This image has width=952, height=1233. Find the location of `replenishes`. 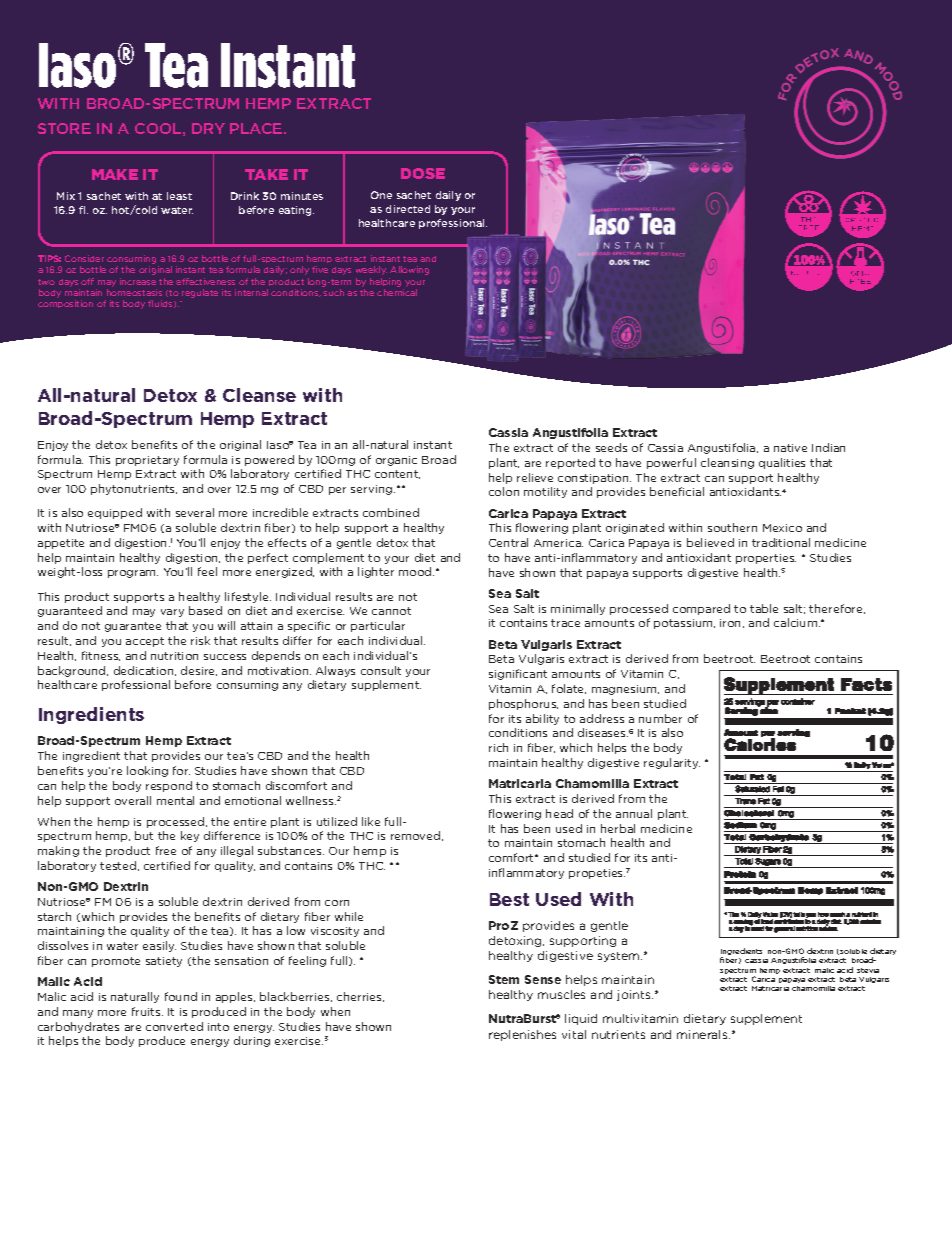

replenishes is located at coordinates (522, 1035).
